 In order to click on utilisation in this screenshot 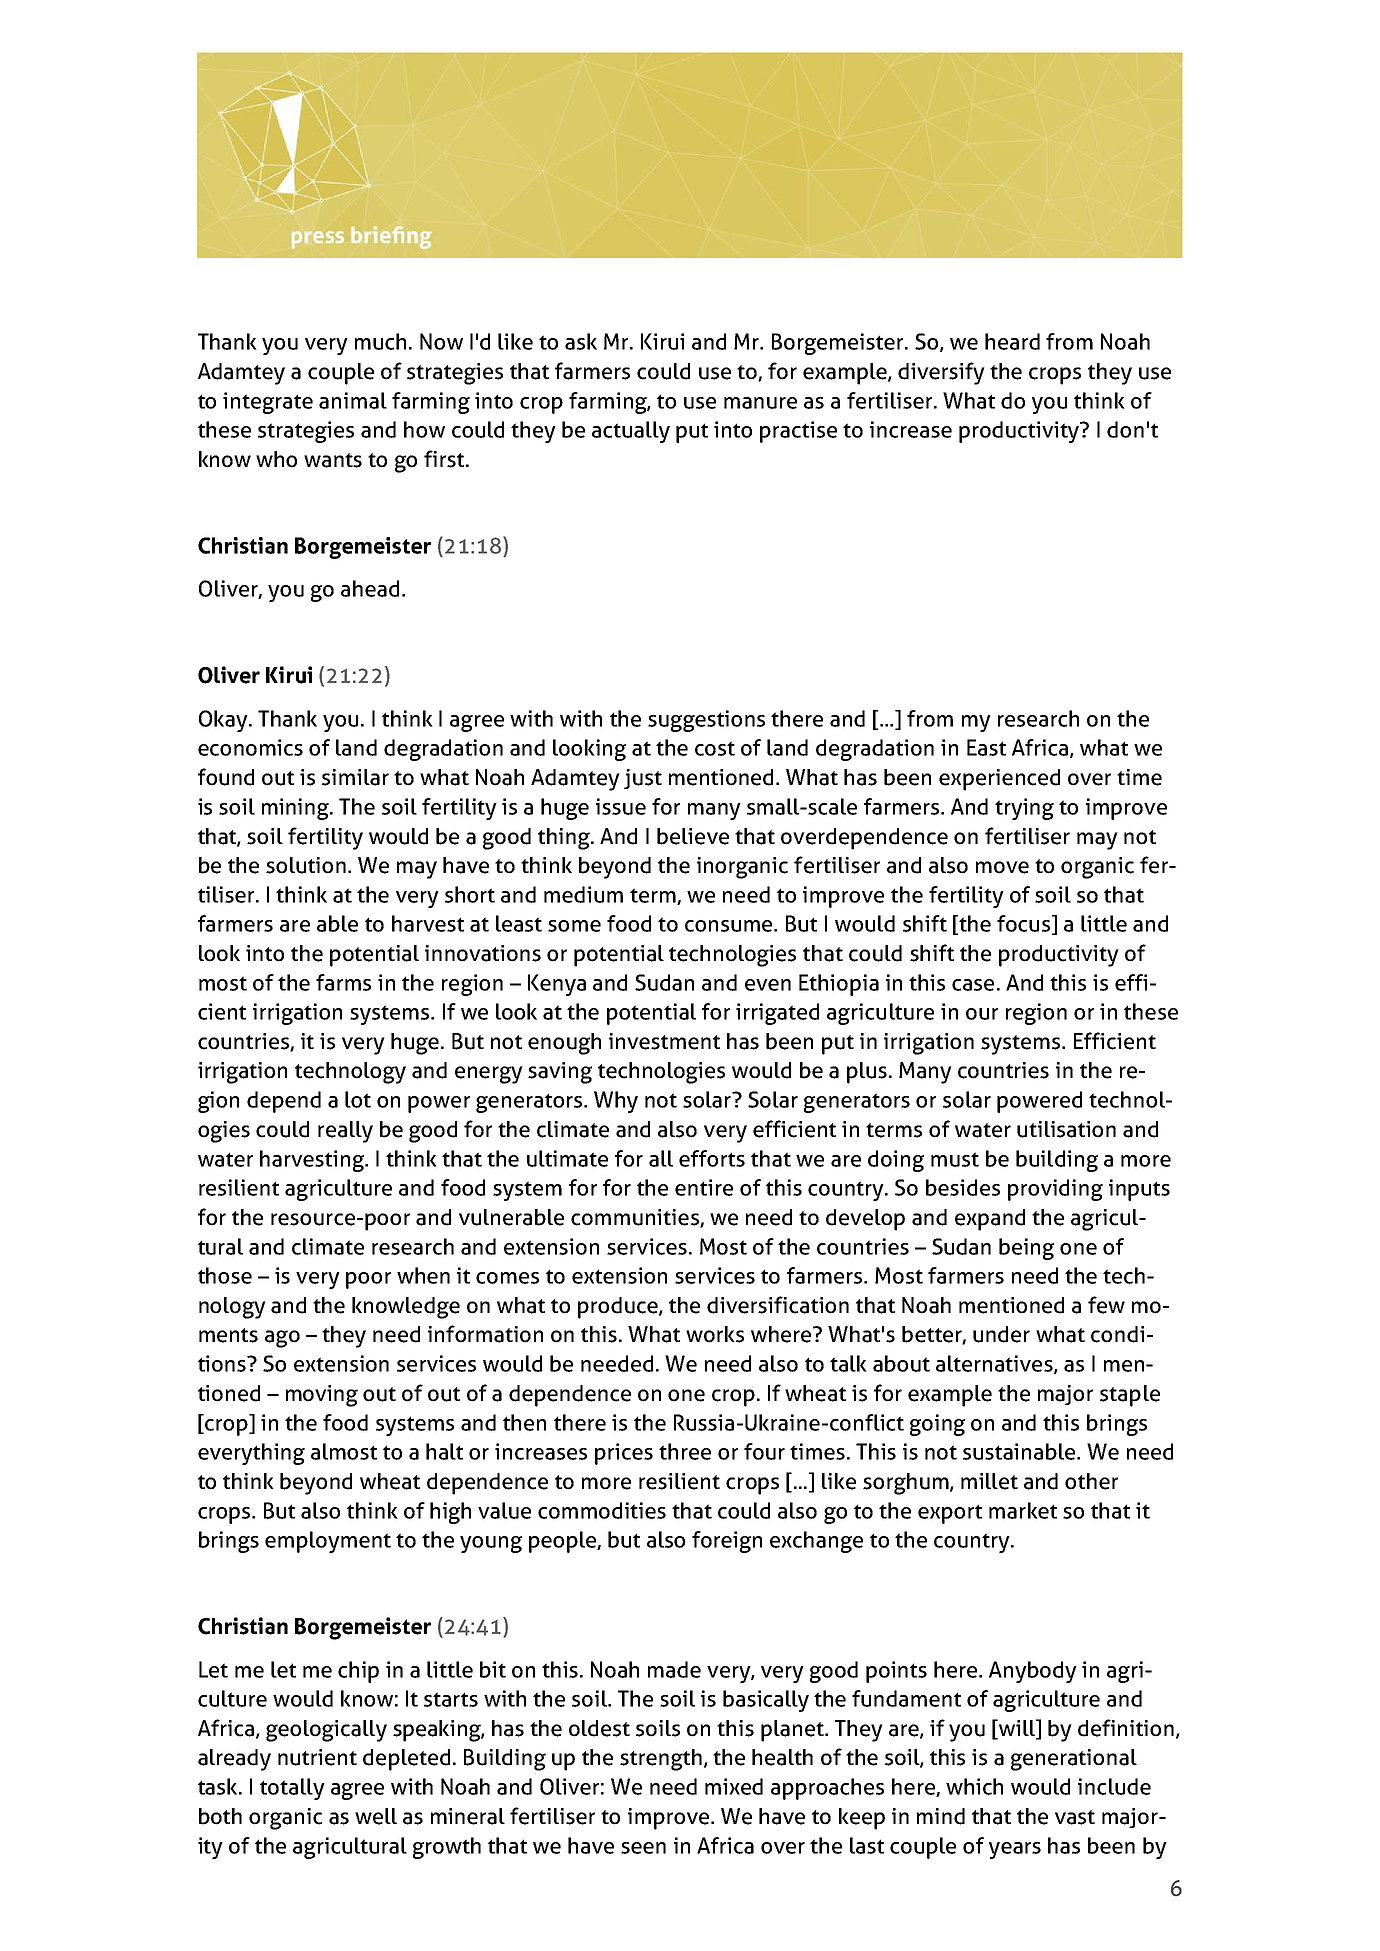, I will do `click(1066, 1129)`.
